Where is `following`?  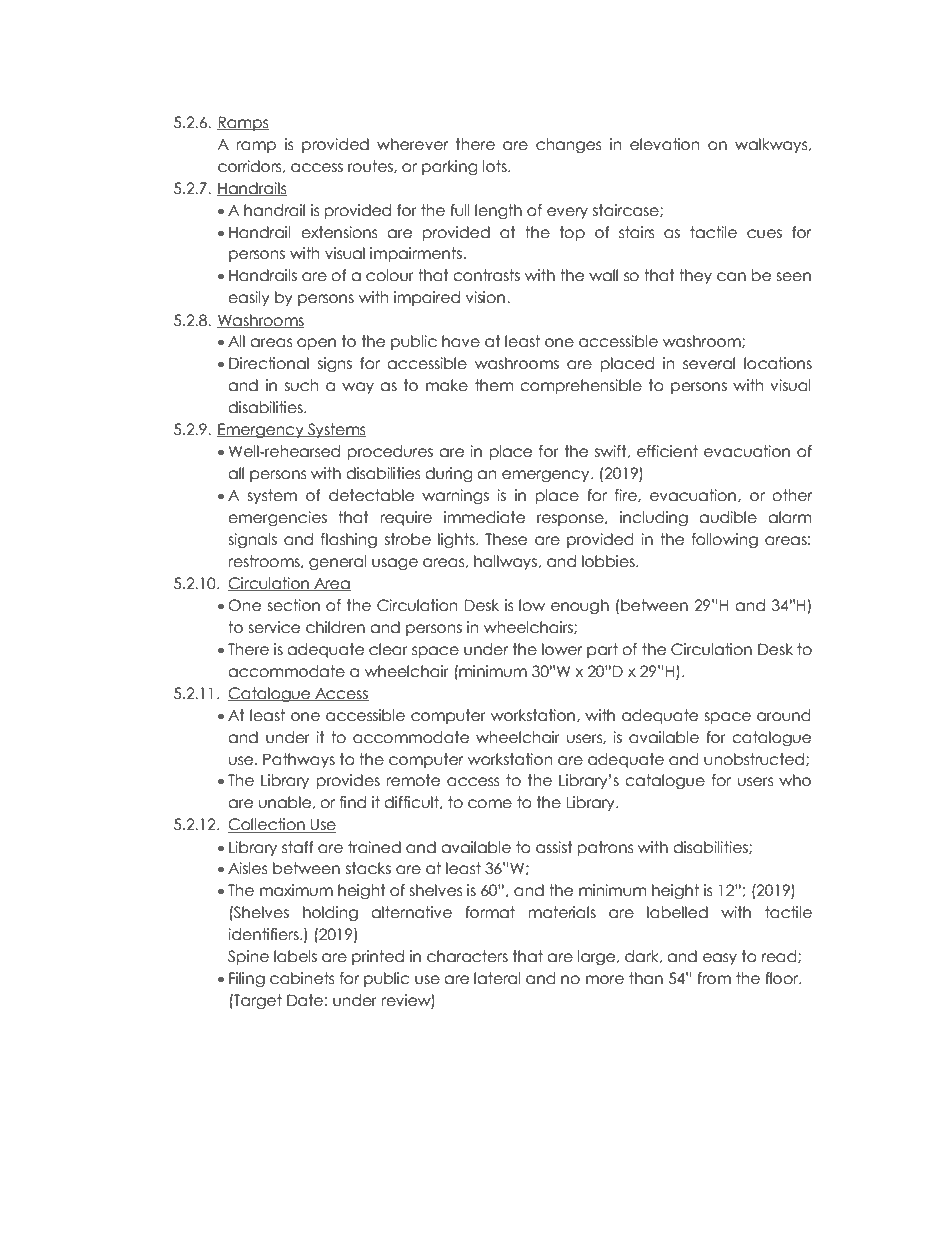 following is located at coordinates (725, 540).
